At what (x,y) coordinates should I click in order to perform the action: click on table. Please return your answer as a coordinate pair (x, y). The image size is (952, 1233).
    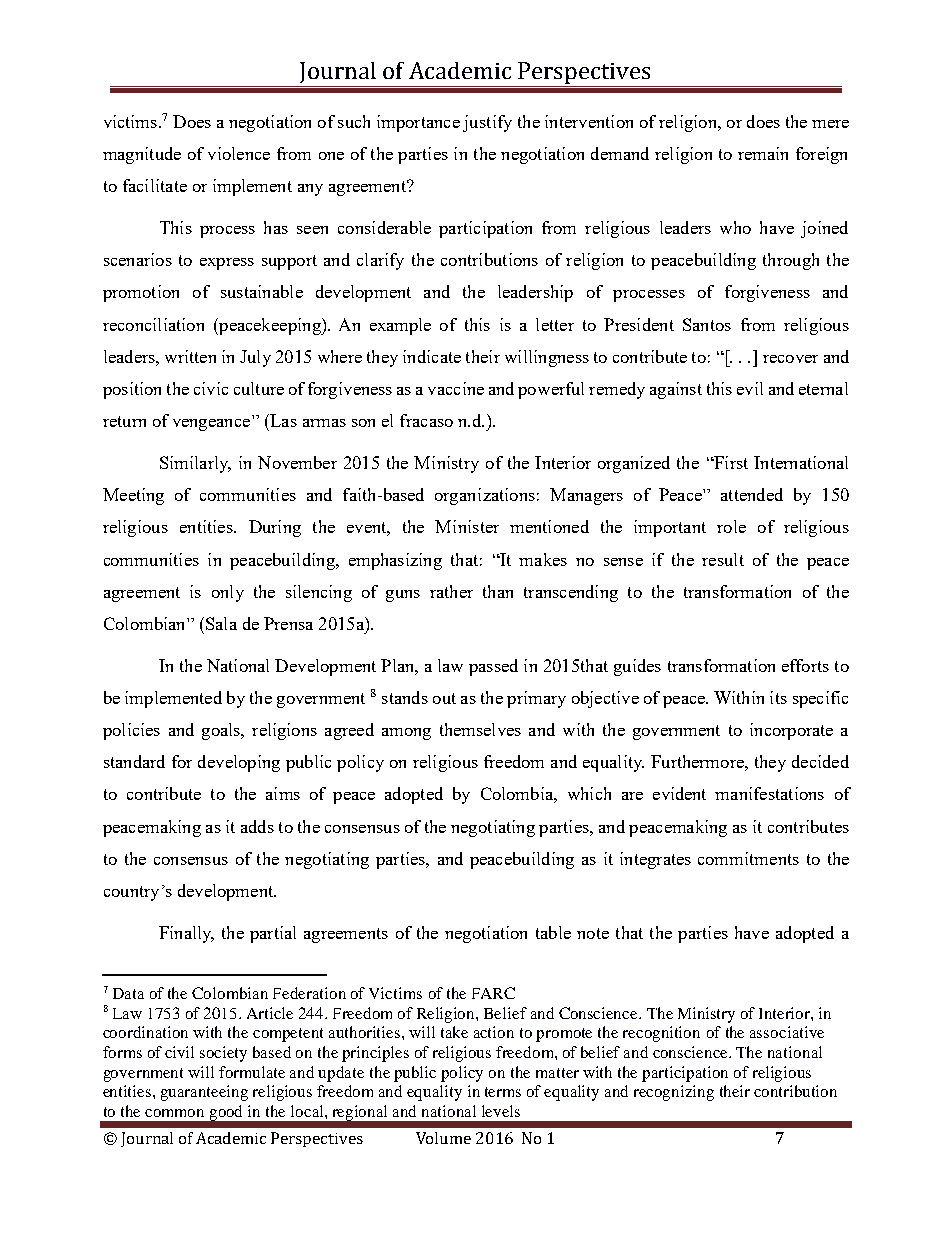
    Looking at the image, I should click on (553, 932).
